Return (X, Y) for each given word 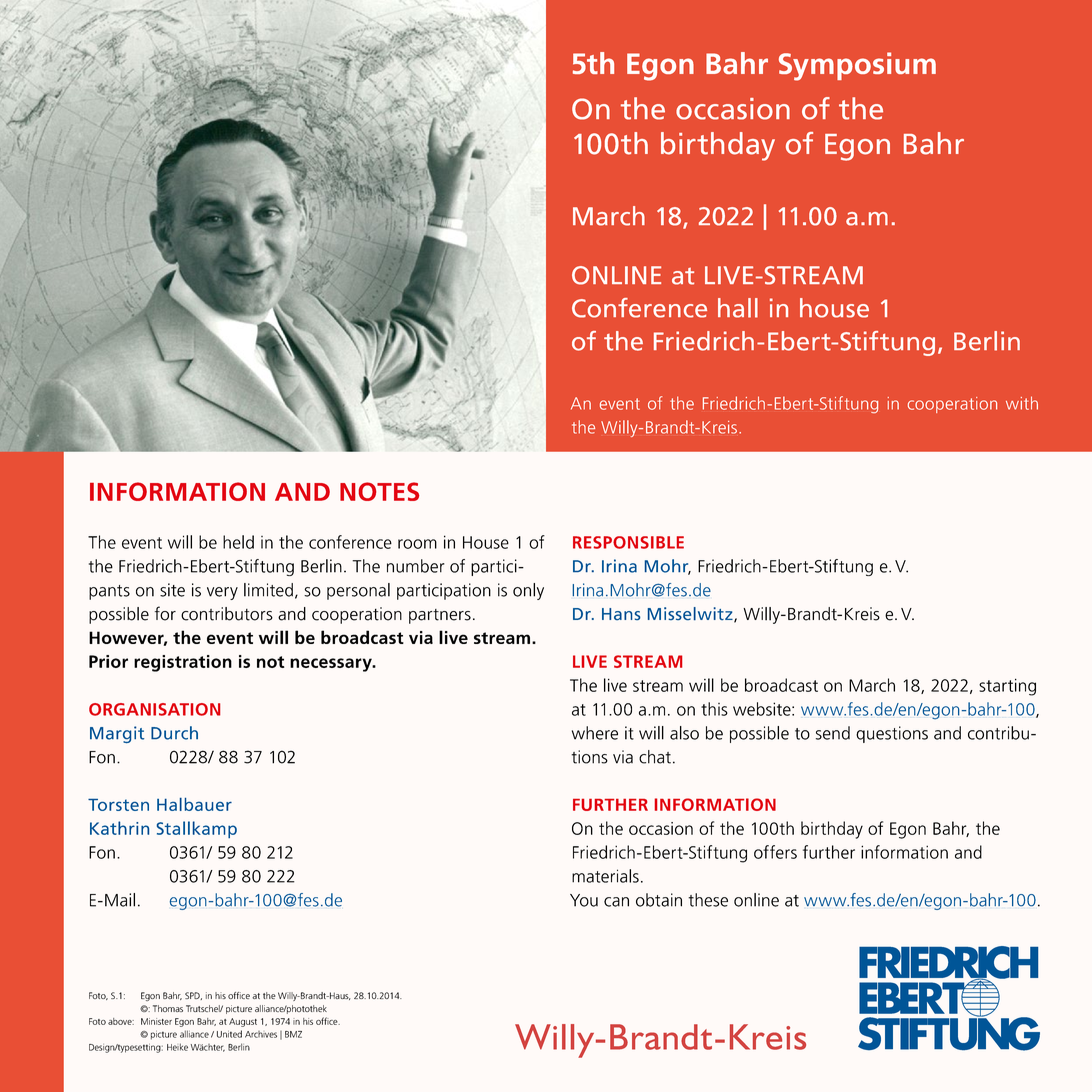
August (243, 1022)
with (1022, 403)
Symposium (857, 66)
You (584, 900)
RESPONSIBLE (628, 542)
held (238, 542)
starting (1007, 687)
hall (738, 308)
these (708, 900)
